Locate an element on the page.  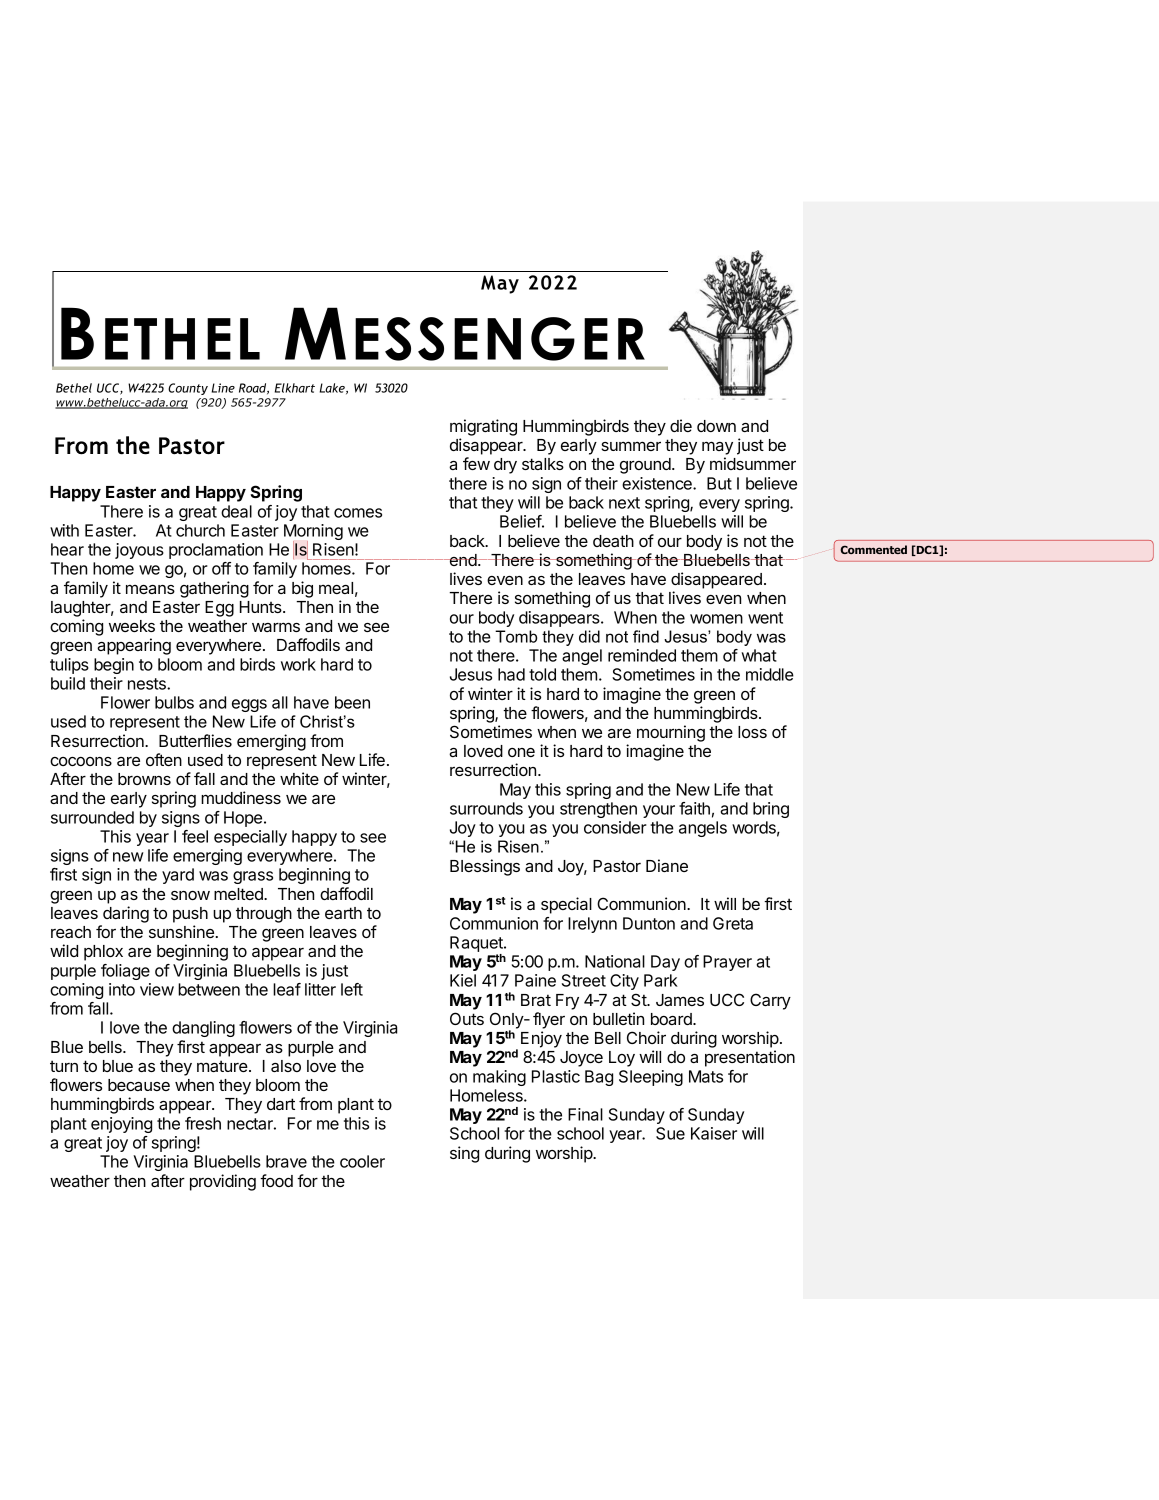
down is located at coordinates (716, 426).
